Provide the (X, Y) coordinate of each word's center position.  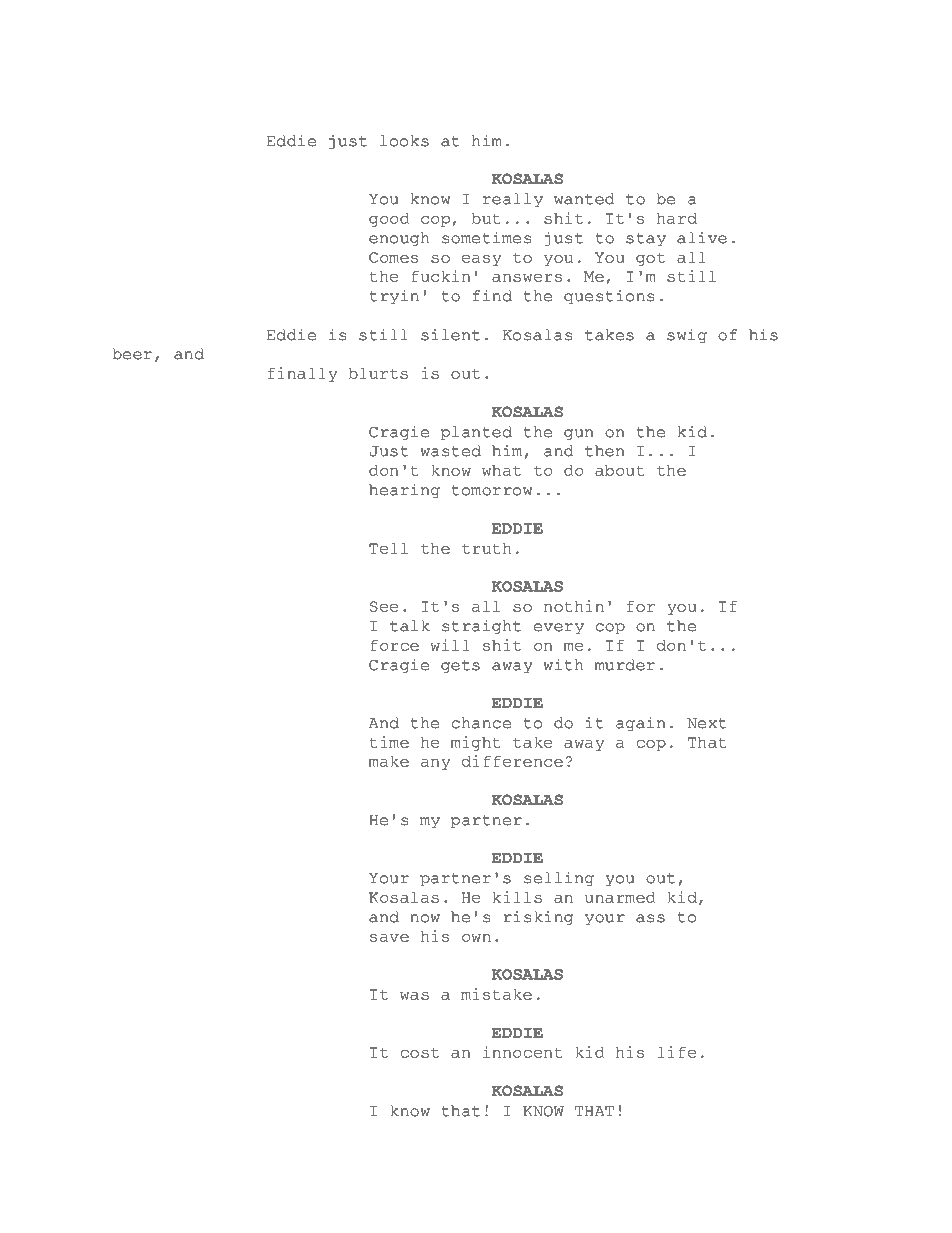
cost (420, 1052)
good (389, 220)
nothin (574, 606)
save (389, 938)
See (384, 606)
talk (410, 626)
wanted (584, 199)
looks (404, 141)
